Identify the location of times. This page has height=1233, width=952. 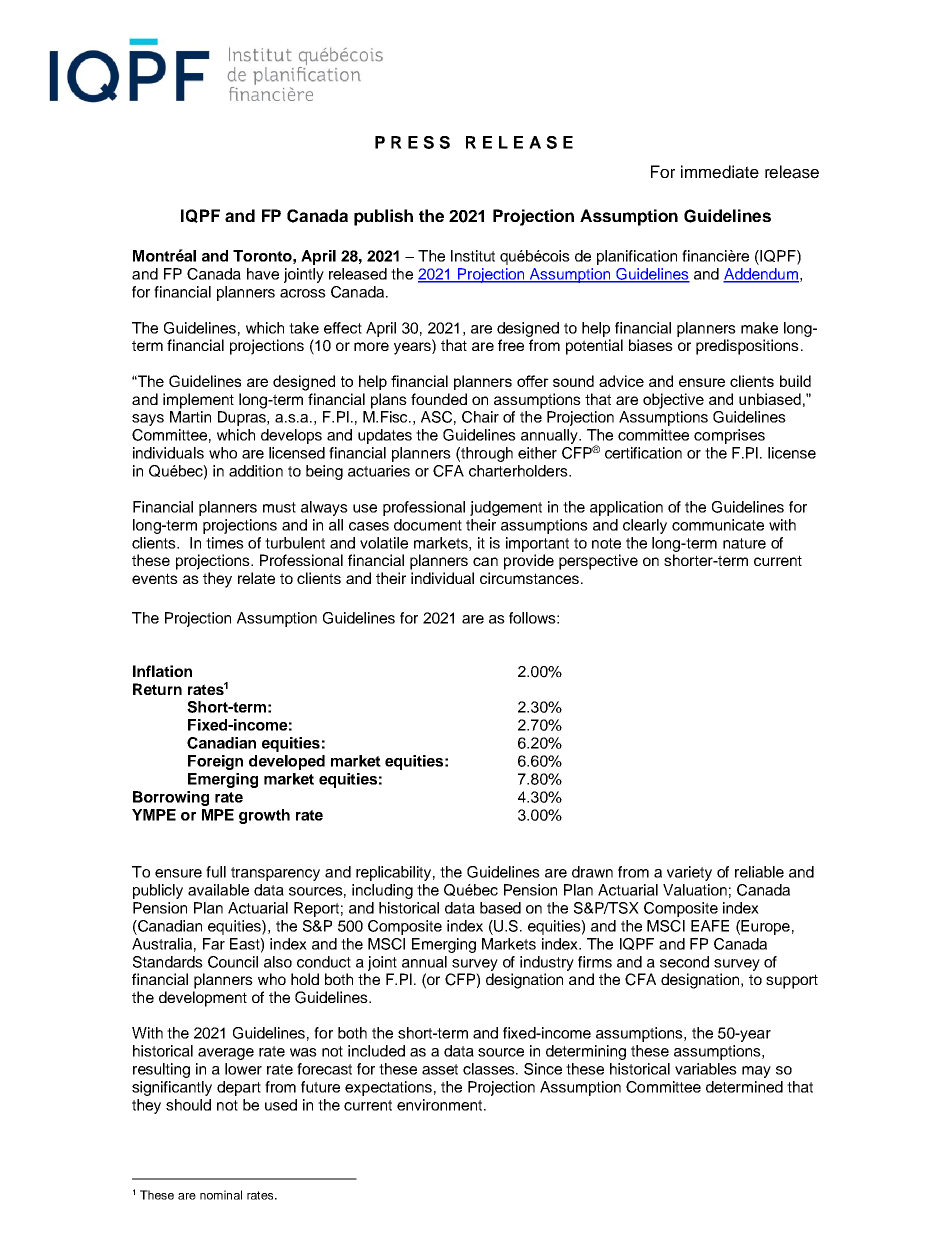
(225, 543).
